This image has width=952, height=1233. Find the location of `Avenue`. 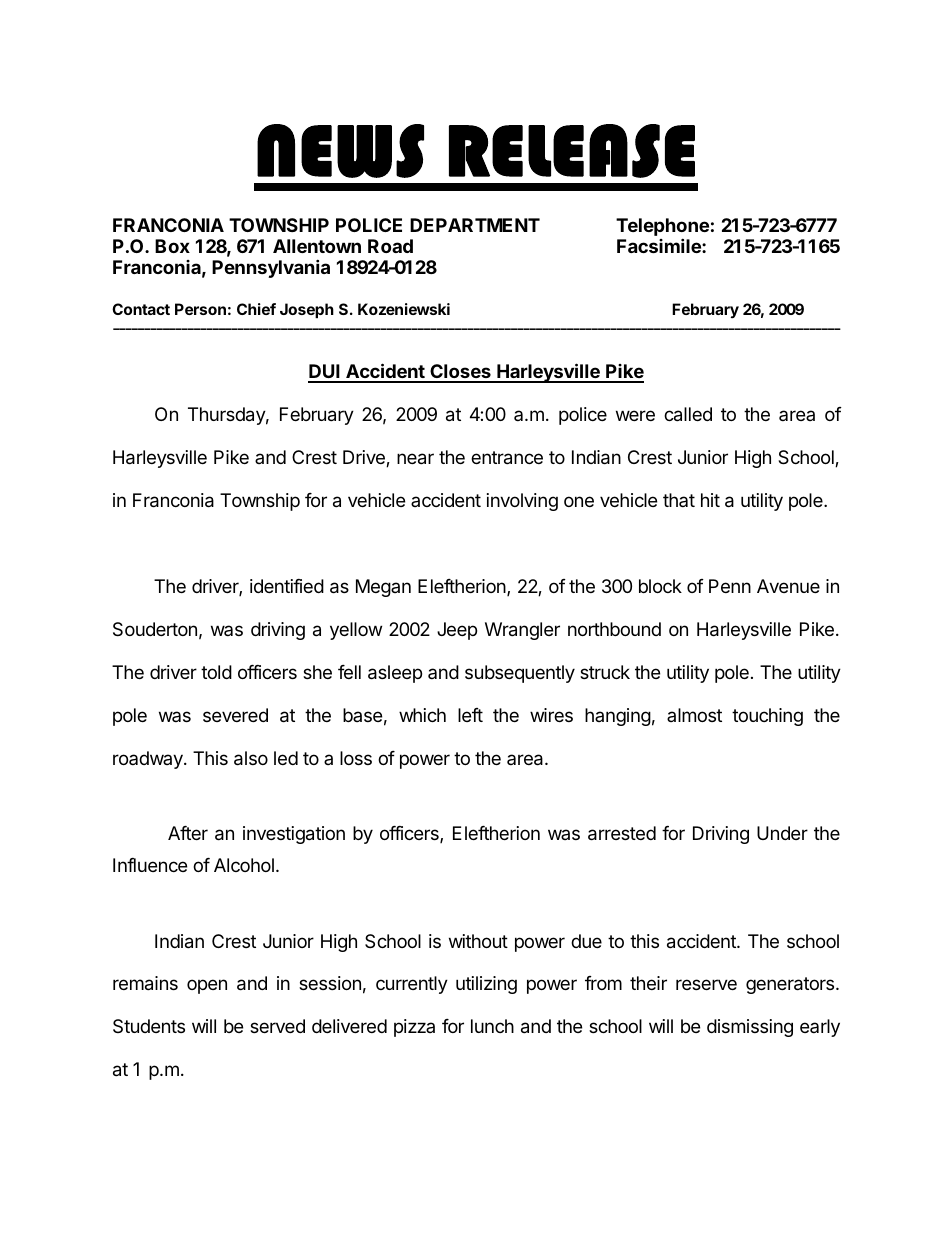

Avenue is located at coordinates (788, 586).
